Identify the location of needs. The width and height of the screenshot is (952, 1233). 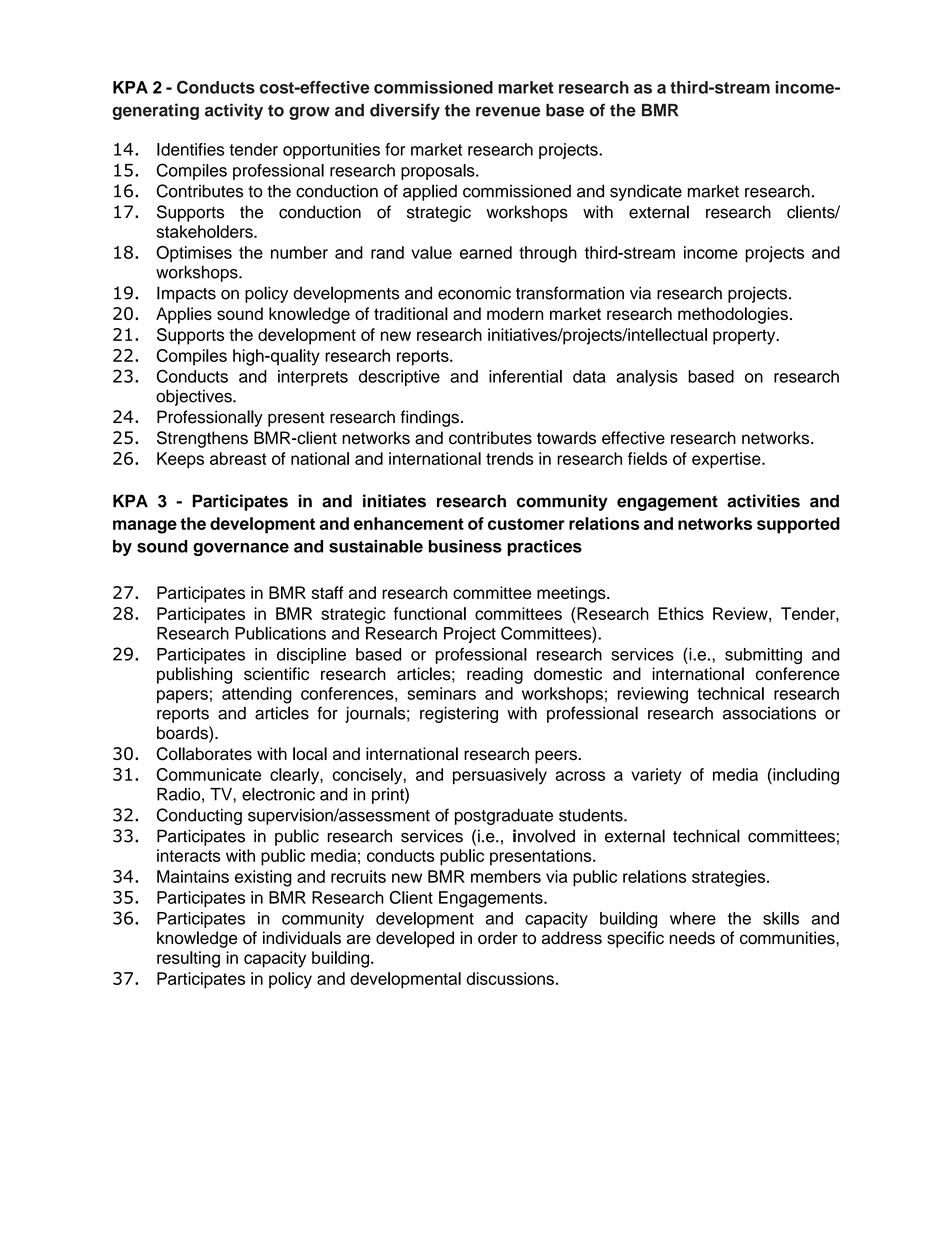
(692, 938).
